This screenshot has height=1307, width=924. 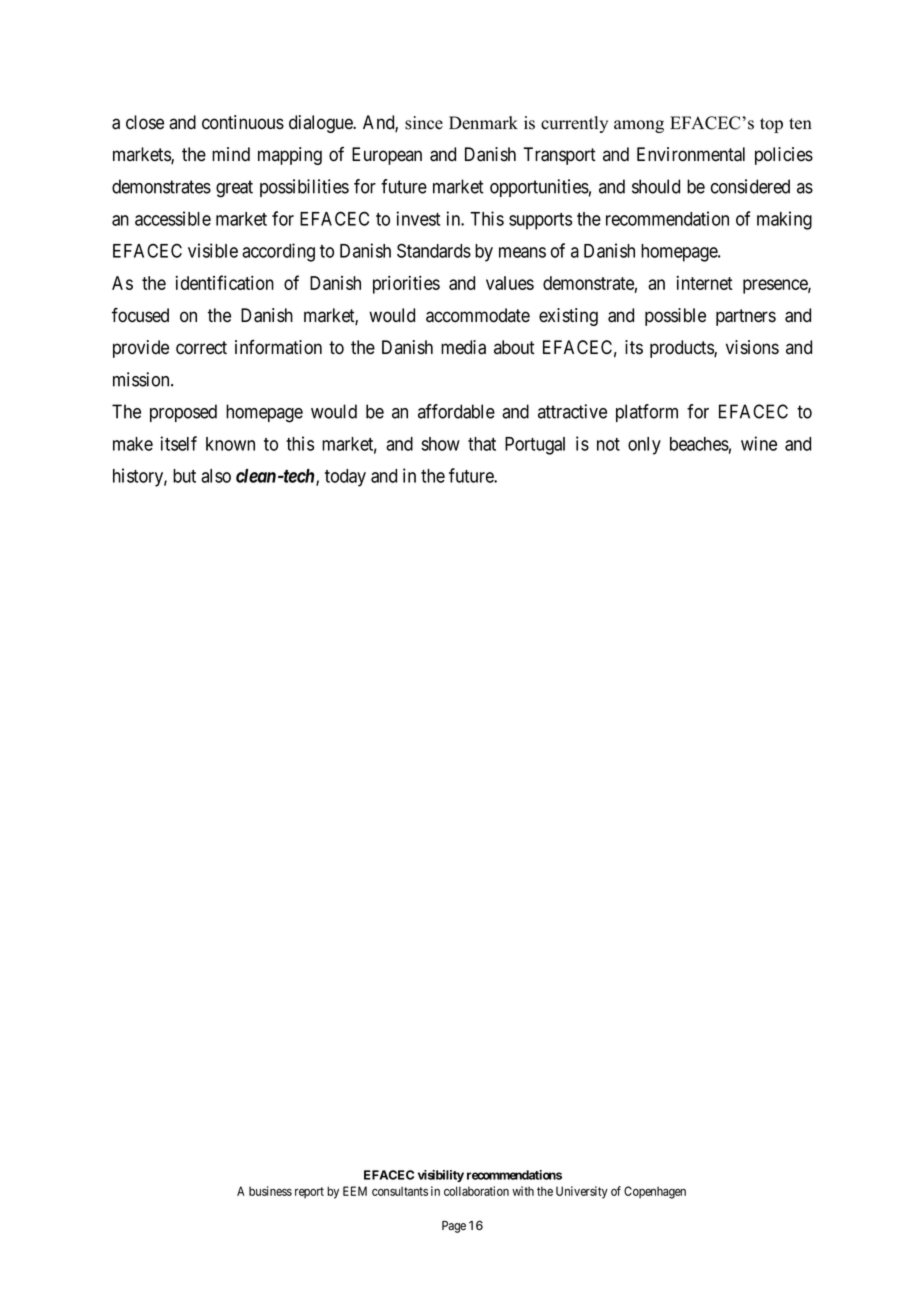 I want to click on business, so click(x=270, y=1191).
